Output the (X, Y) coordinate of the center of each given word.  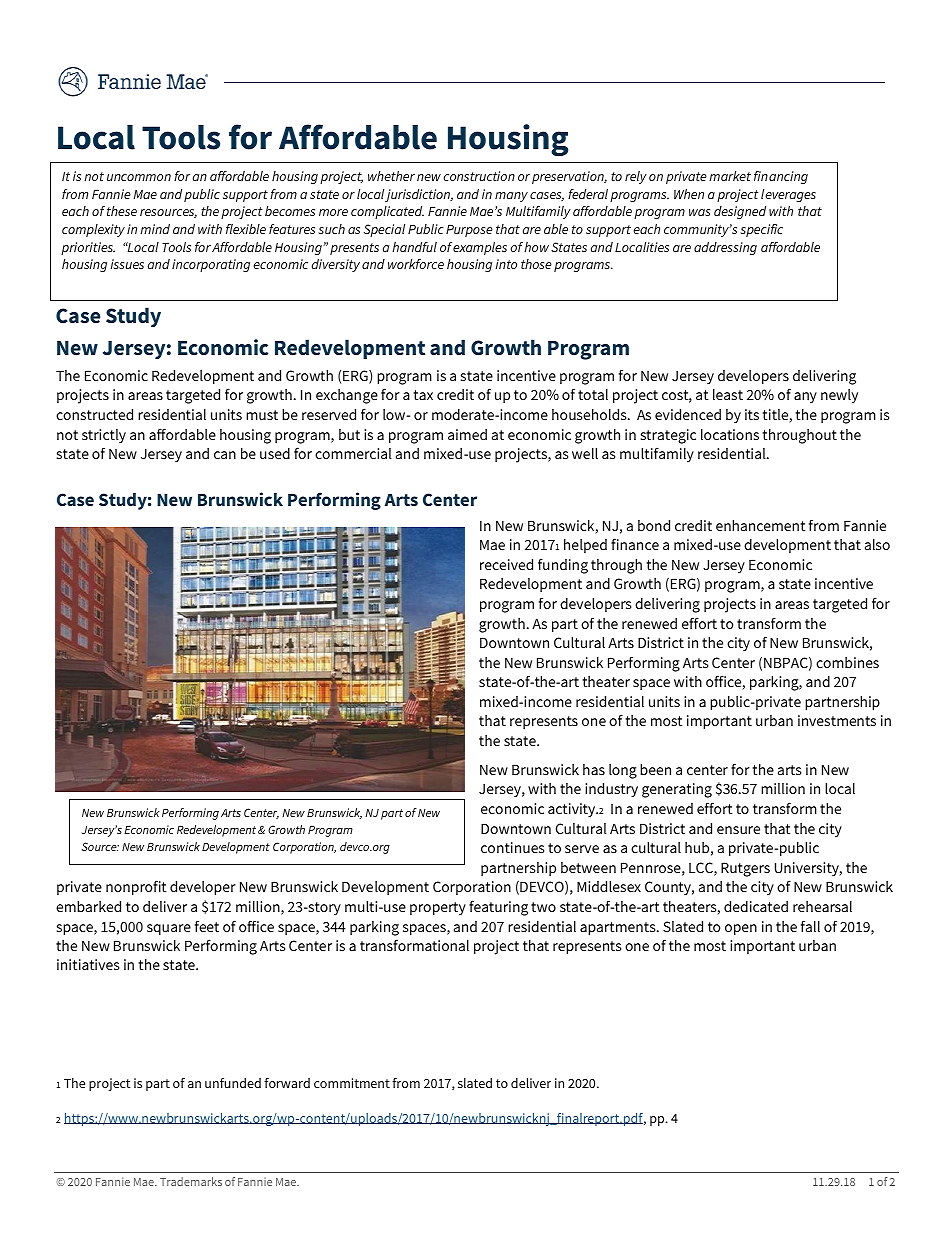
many (511, 197)
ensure (738, 830)
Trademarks (191, 1181)
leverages (788, 195)
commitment (352, 1083)
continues (512, 847)
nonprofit (136, 887)
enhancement (760, 525)
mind (155, 229)
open (741, 929)
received (506, 564)
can (225, 455)
